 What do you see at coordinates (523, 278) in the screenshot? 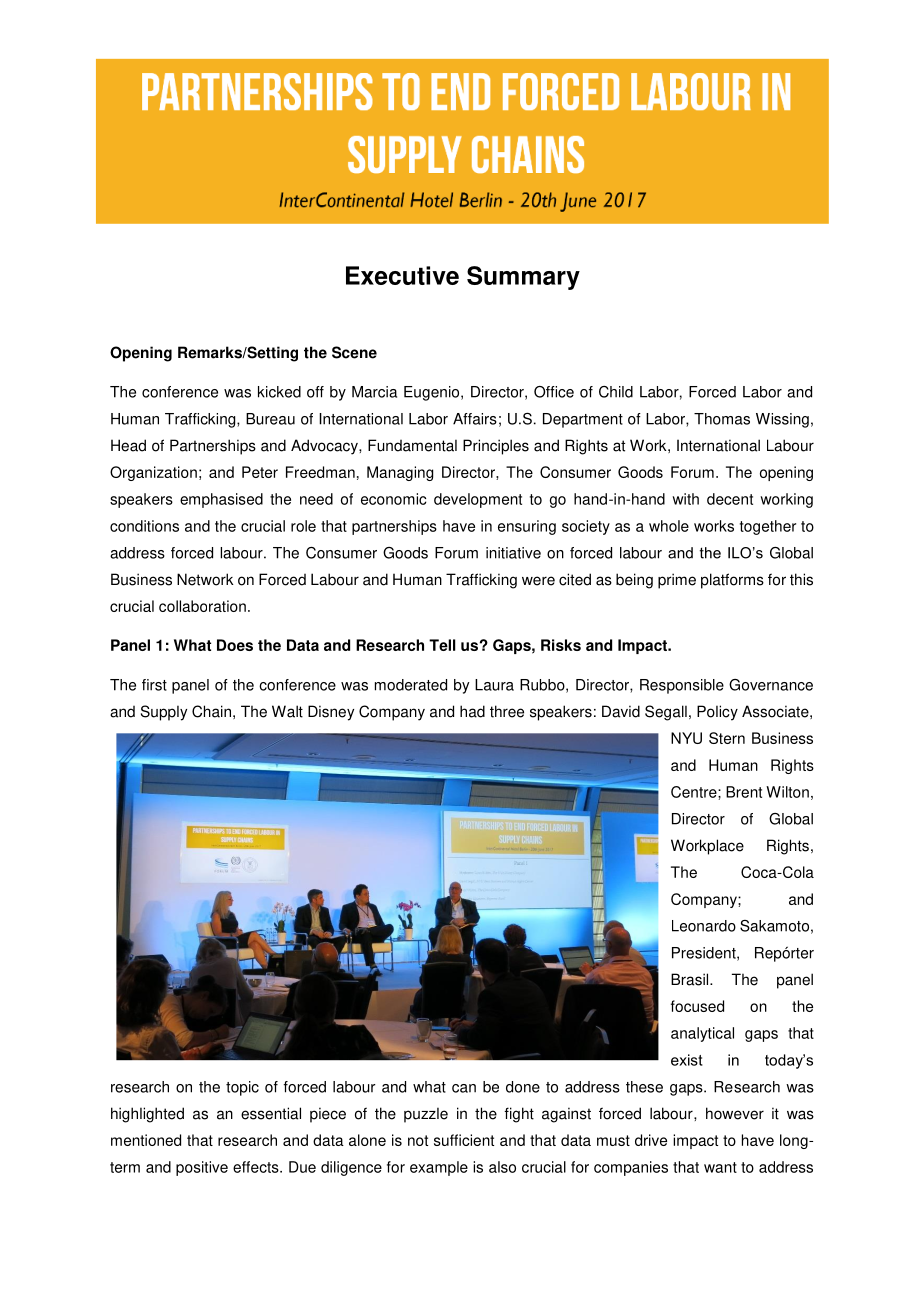
I see `Summary` at bounding box center [523, 278].
